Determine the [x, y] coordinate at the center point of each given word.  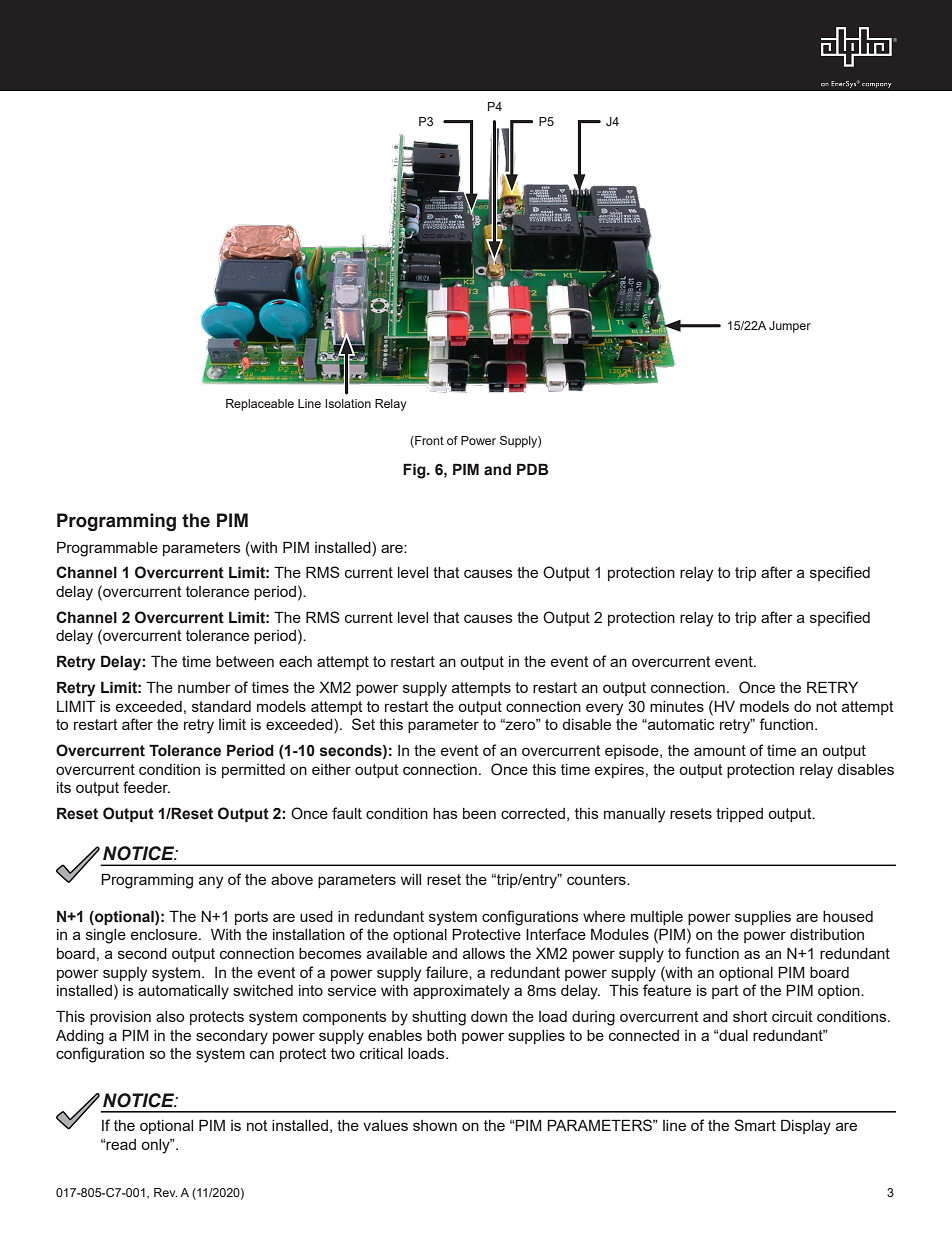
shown [435, 1125]
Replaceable [260, 405]
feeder [146, 787]
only [156, 1146]
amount [720, 750]
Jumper [790, 327]
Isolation [348, 403]
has [445, 813]
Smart [755, 1125]
